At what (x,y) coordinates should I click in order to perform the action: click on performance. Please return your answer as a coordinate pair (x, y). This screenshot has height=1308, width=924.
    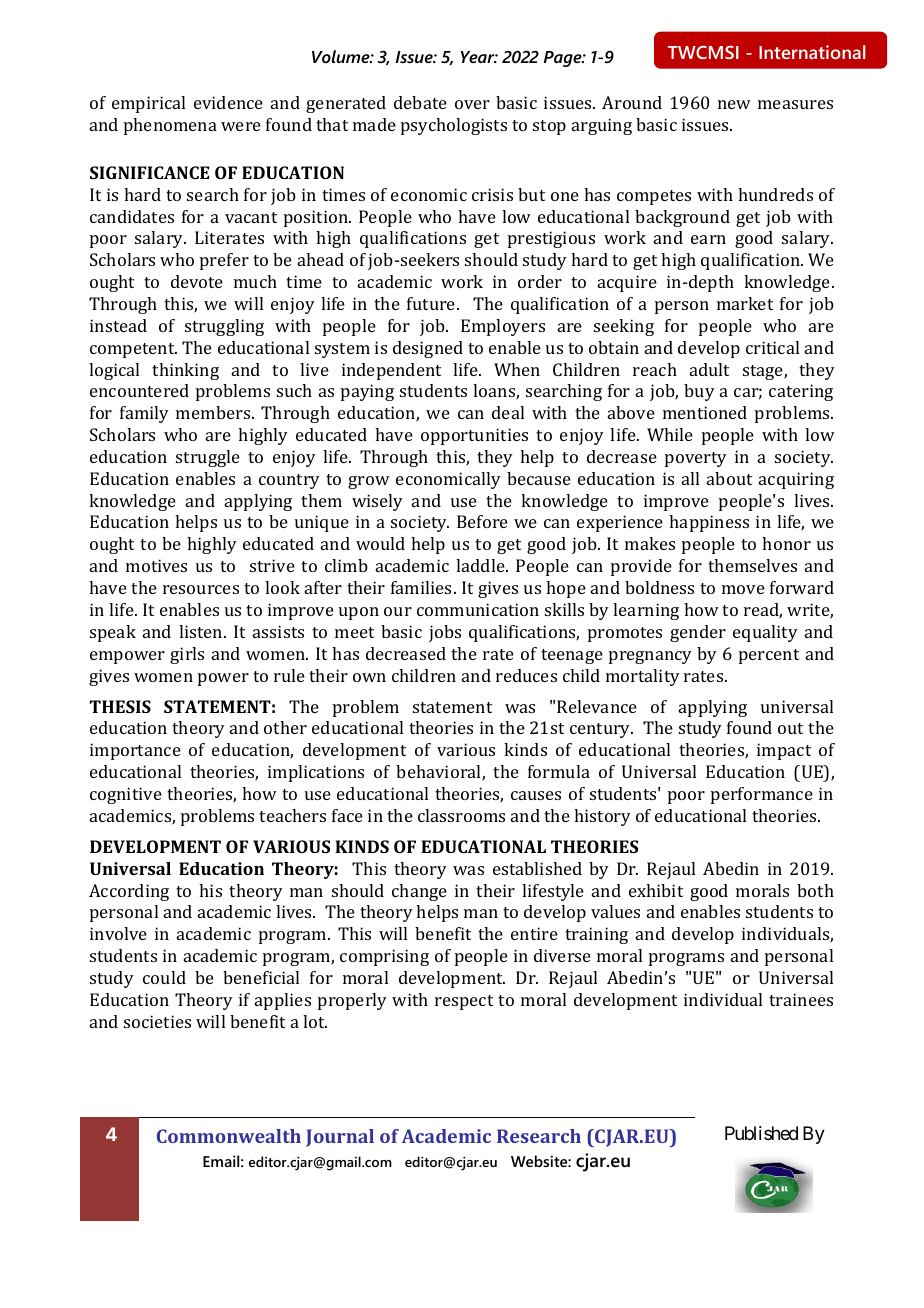
    Looking at the image, I should click on (762, 795).
